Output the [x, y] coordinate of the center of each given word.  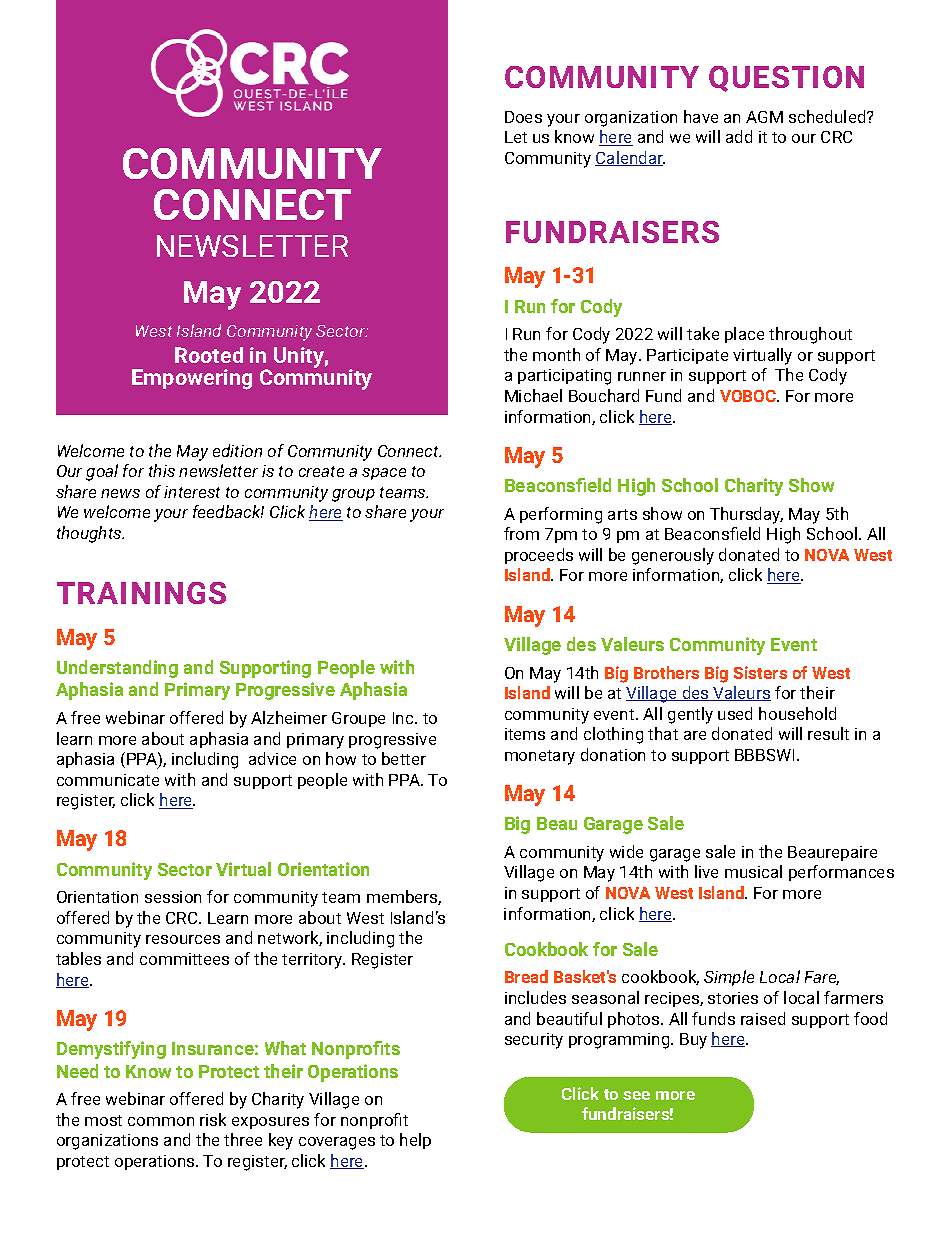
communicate [108, 780]
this [162, 470]
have [701, 116]
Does [523, 117]
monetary [540, 757]
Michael [533, 395]
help [415, 1141]
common [161, 1121]
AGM [764, 117]
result [828, 733]
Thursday [746, 515]
